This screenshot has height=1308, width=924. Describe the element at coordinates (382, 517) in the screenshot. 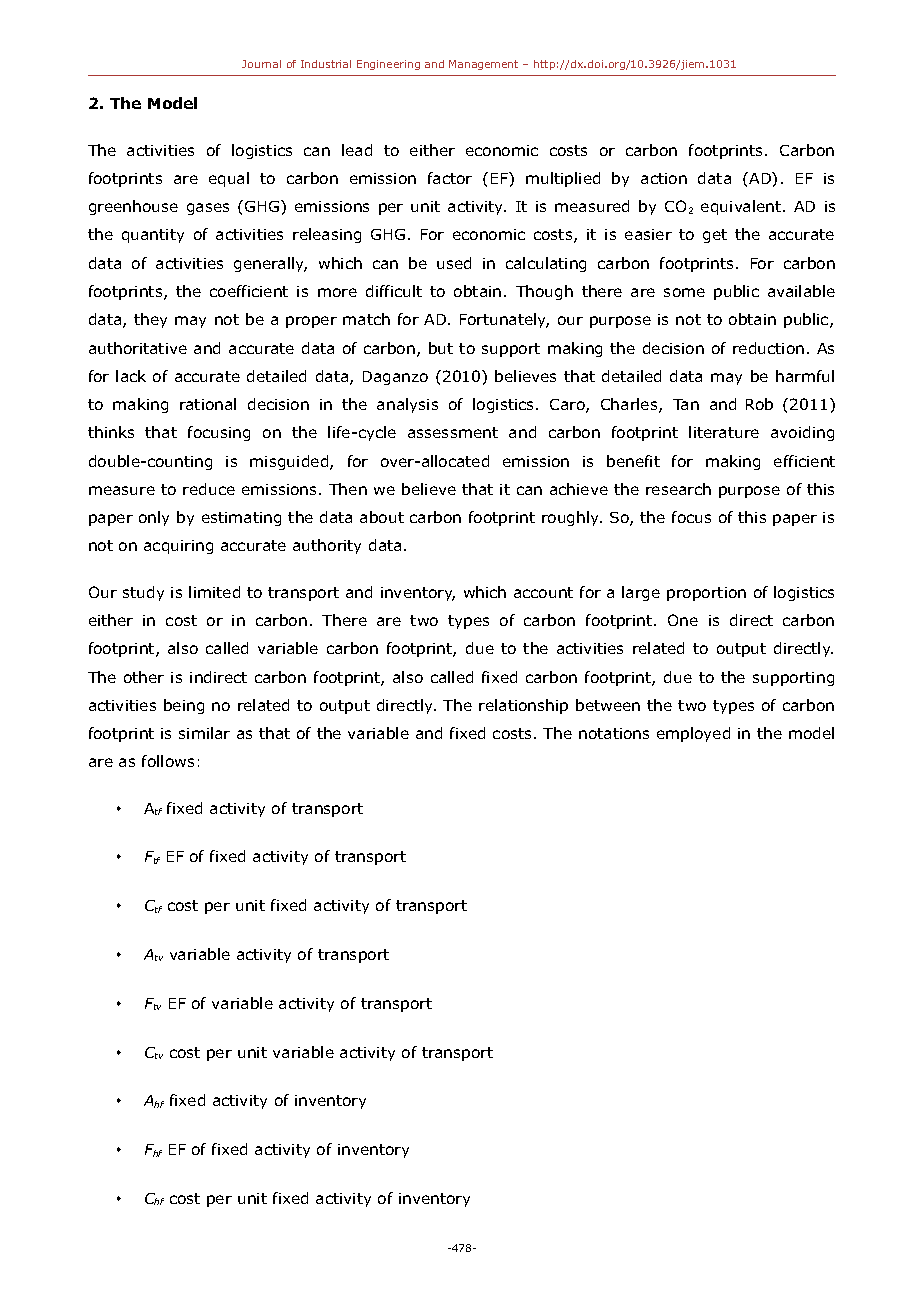

I see `about` at that location.
